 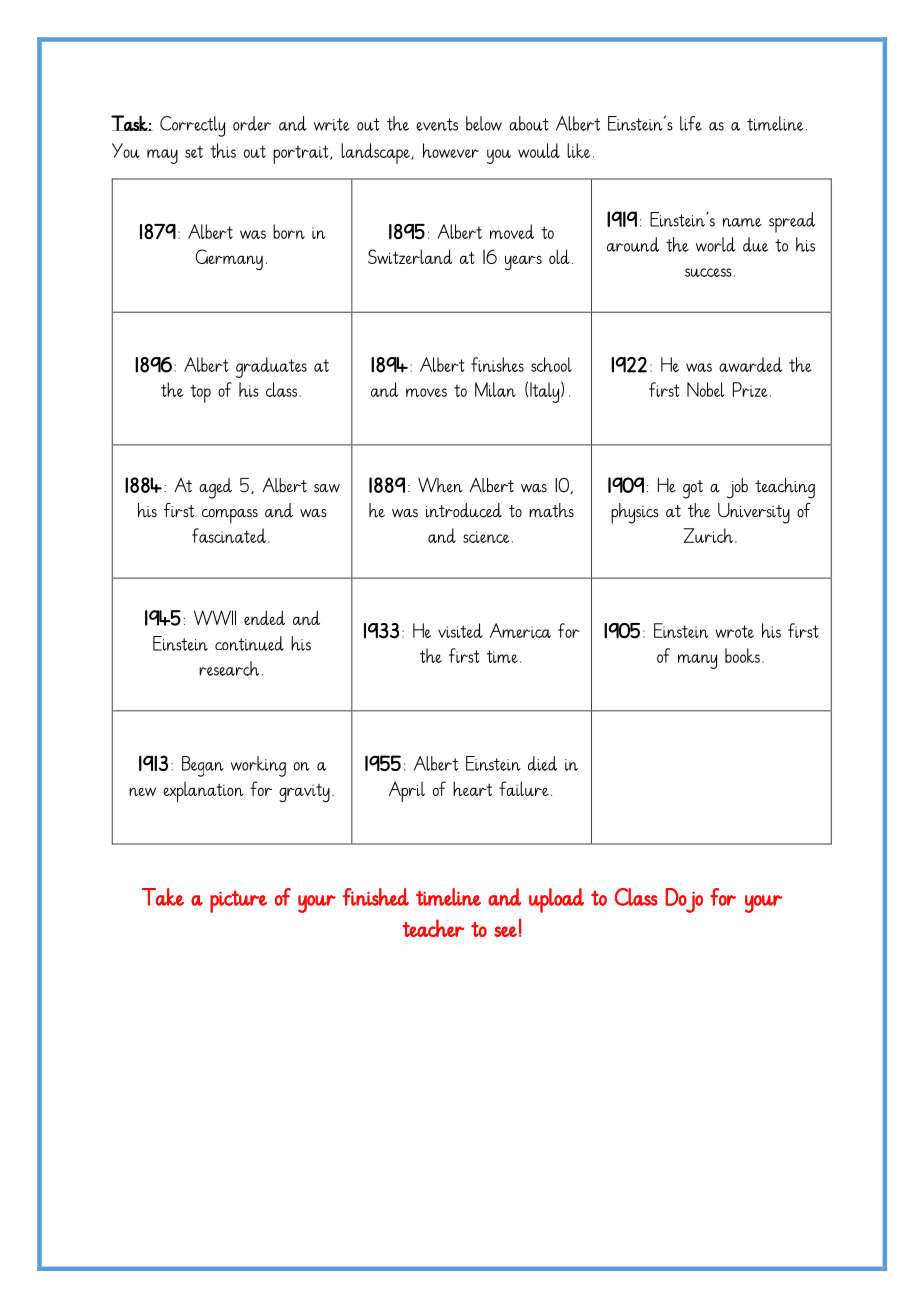 I want to click on however, so click(x=451, y=150).
